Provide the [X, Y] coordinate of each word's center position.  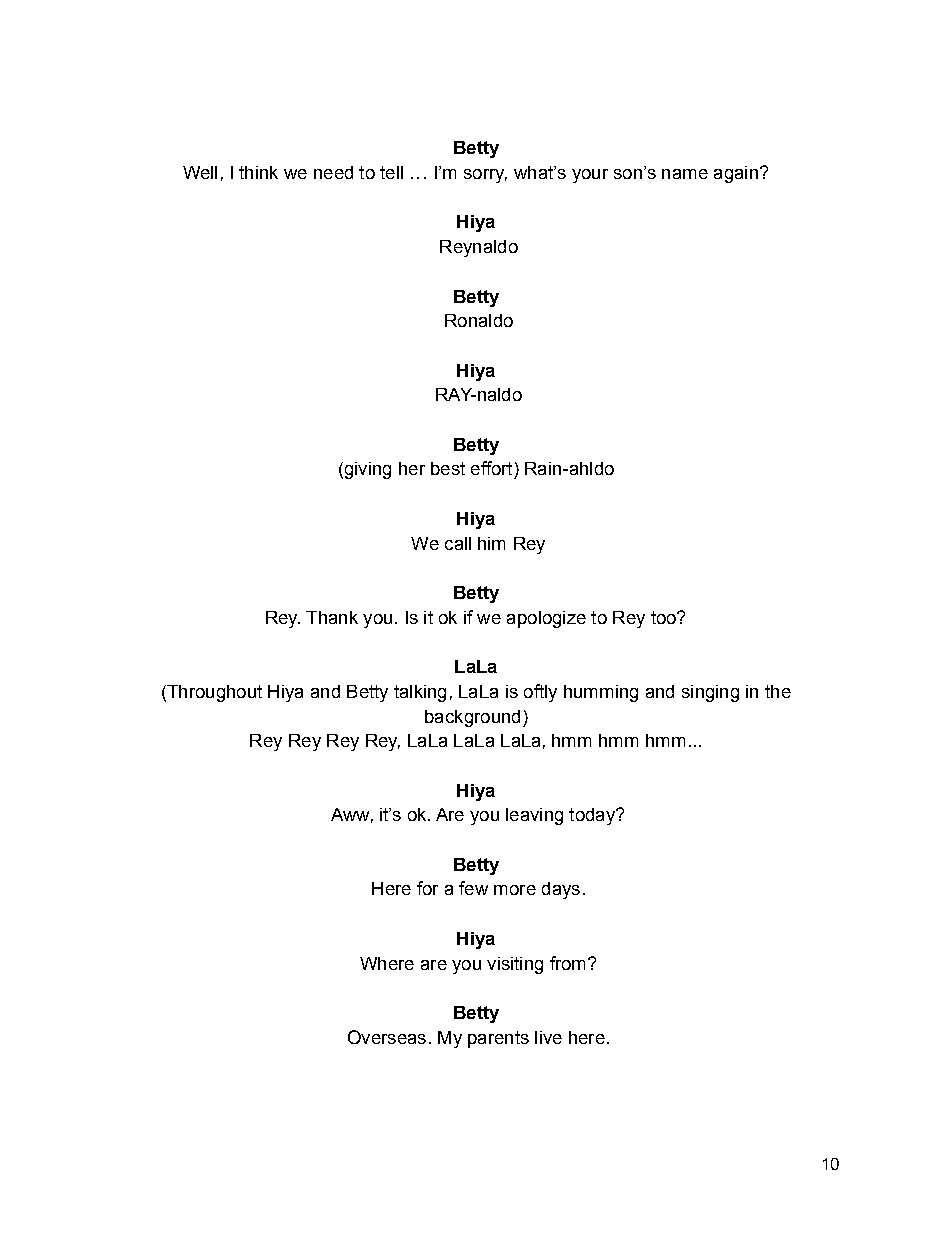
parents [498, 1039]
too [664, 617]
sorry [485, 176]
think [258, 172]
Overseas [387, 1037]
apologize [546, 619]
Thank [332, 617]
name [685, 174]
